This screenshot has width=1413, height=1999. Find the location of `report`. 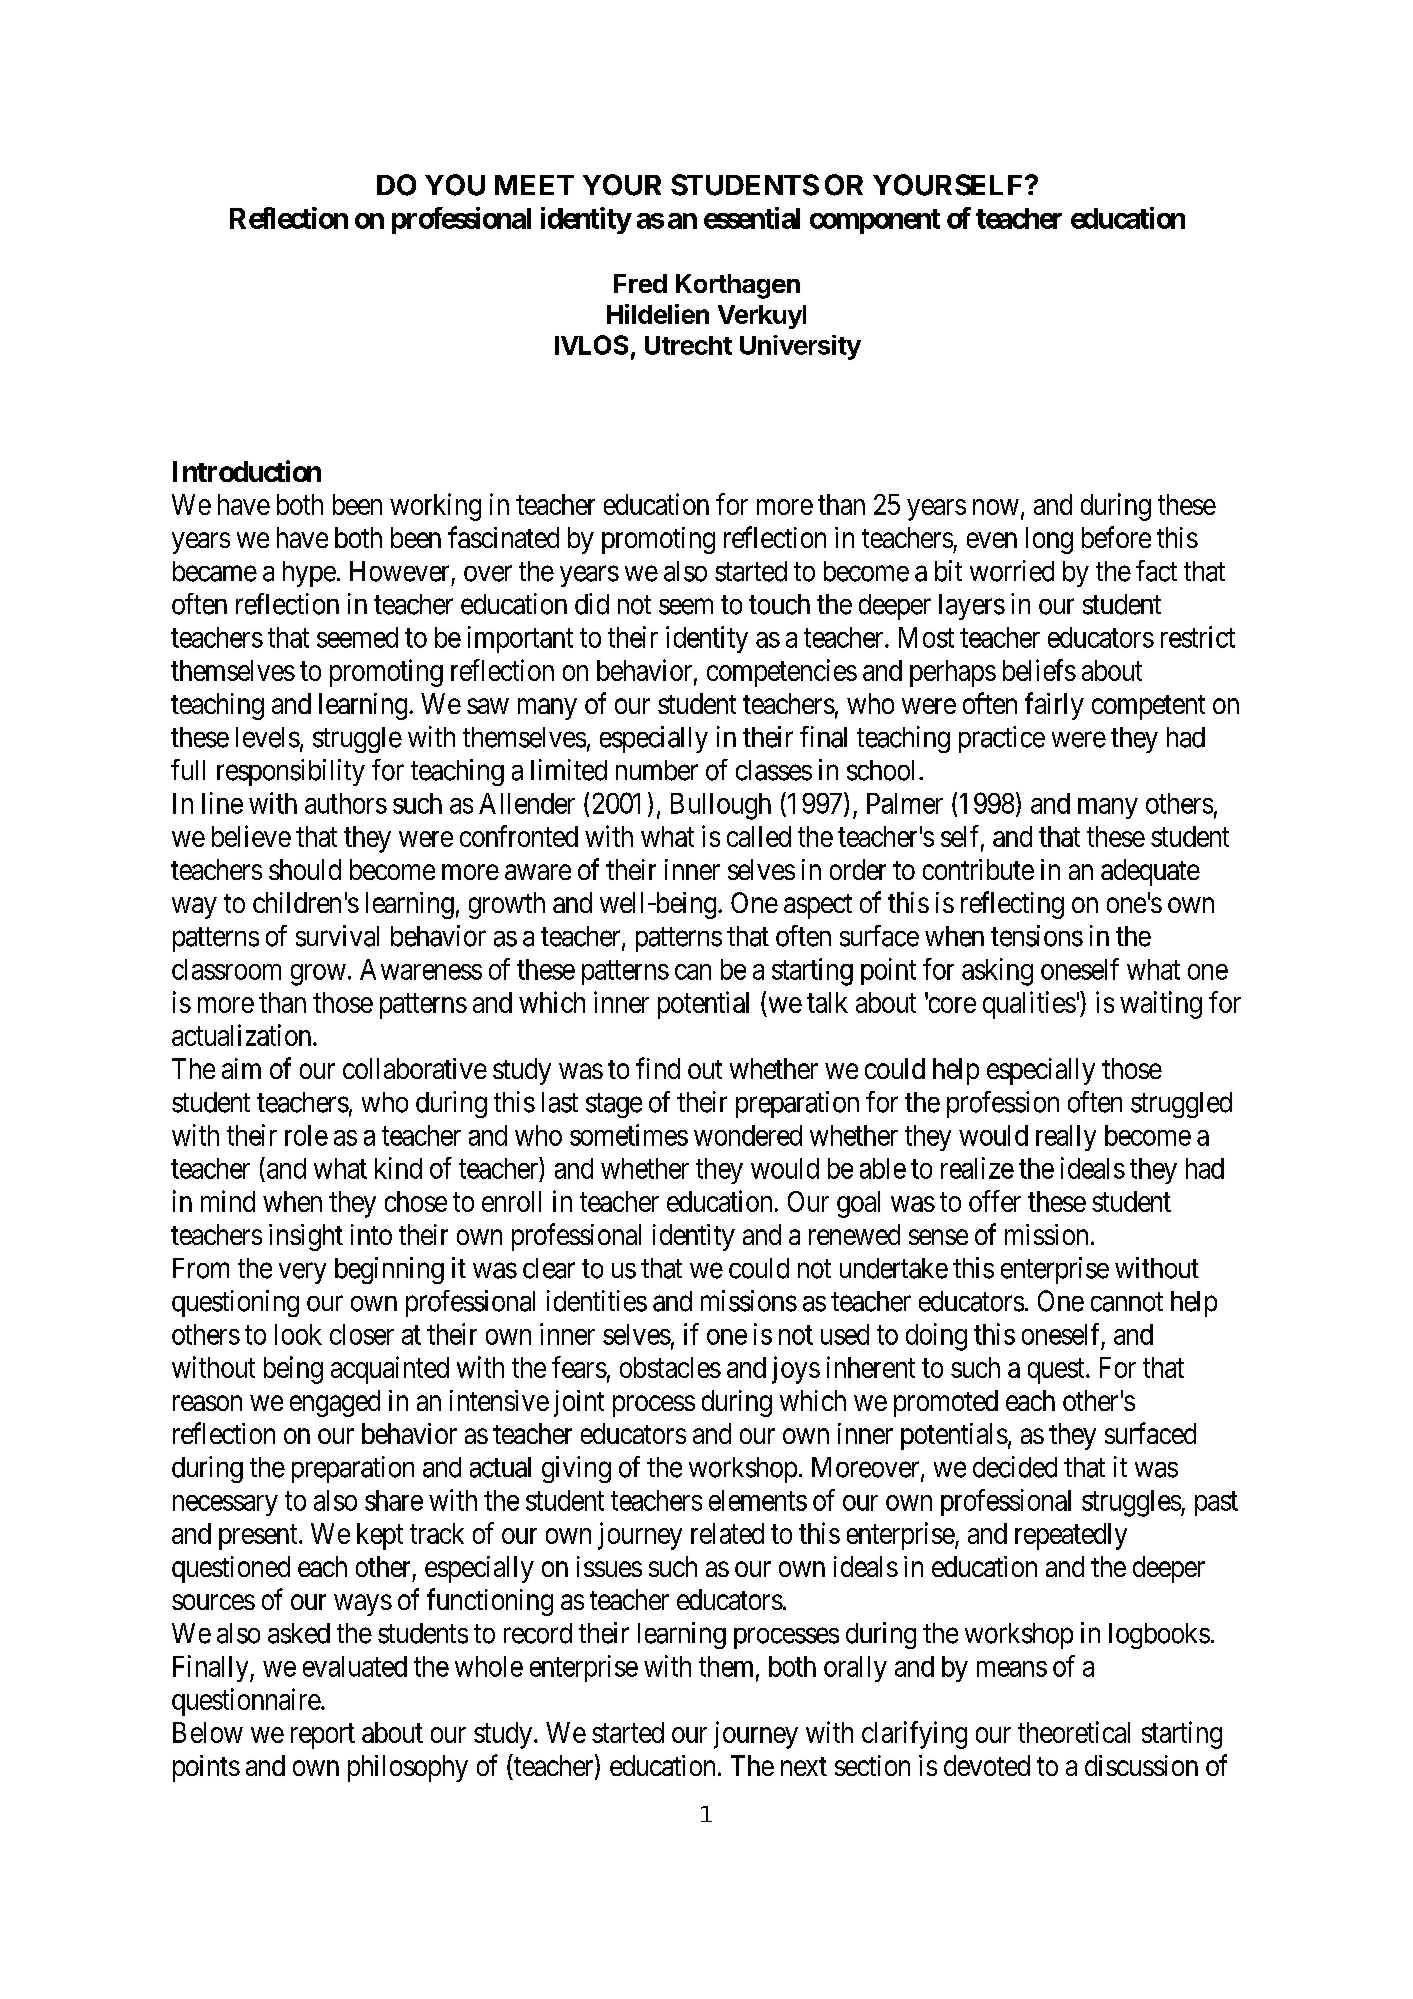

report is located at coordinates (323, 1736).
